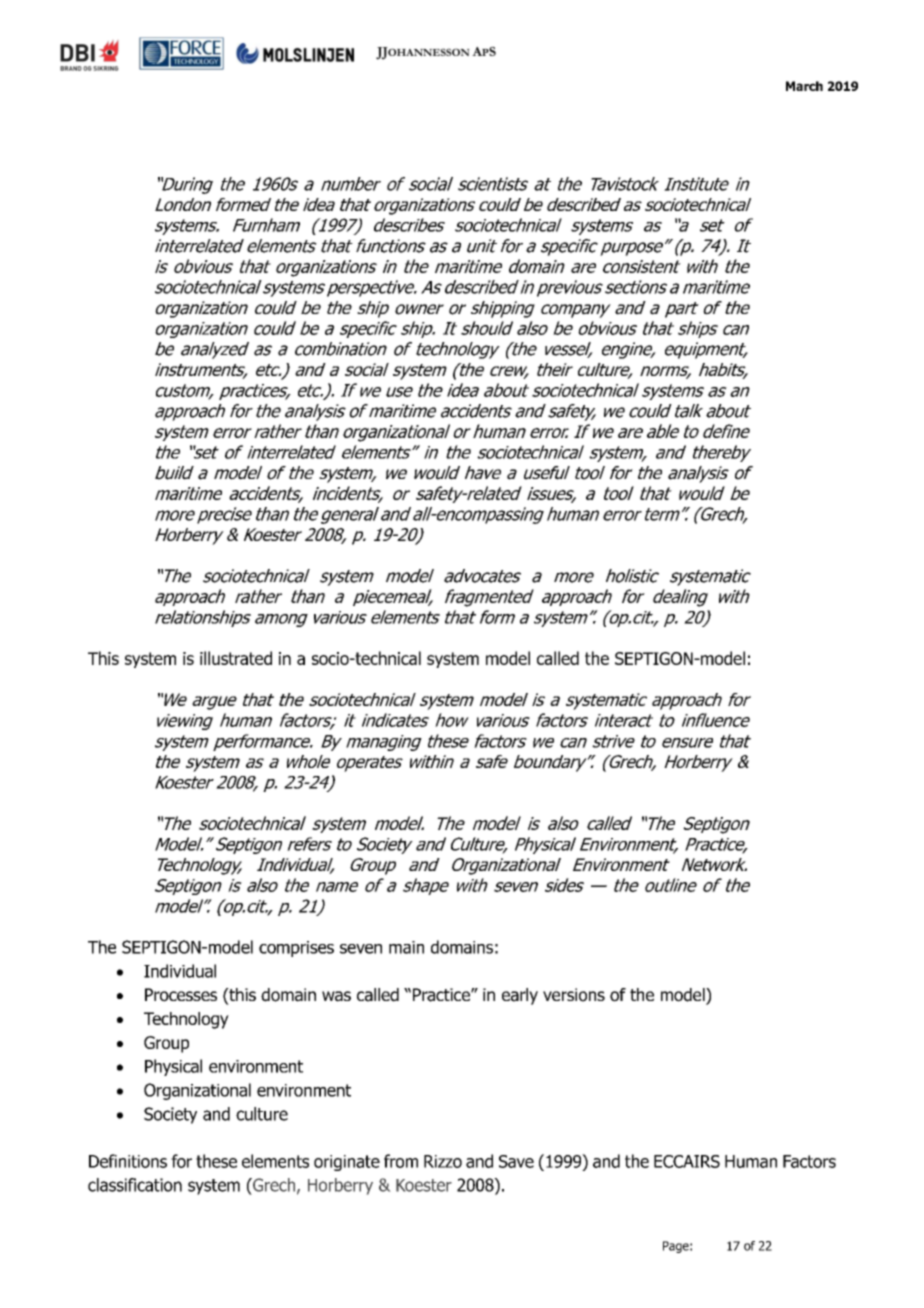  Describe the element at coordinates (574, 995) in the screenshot. I see `versions` at that location.
